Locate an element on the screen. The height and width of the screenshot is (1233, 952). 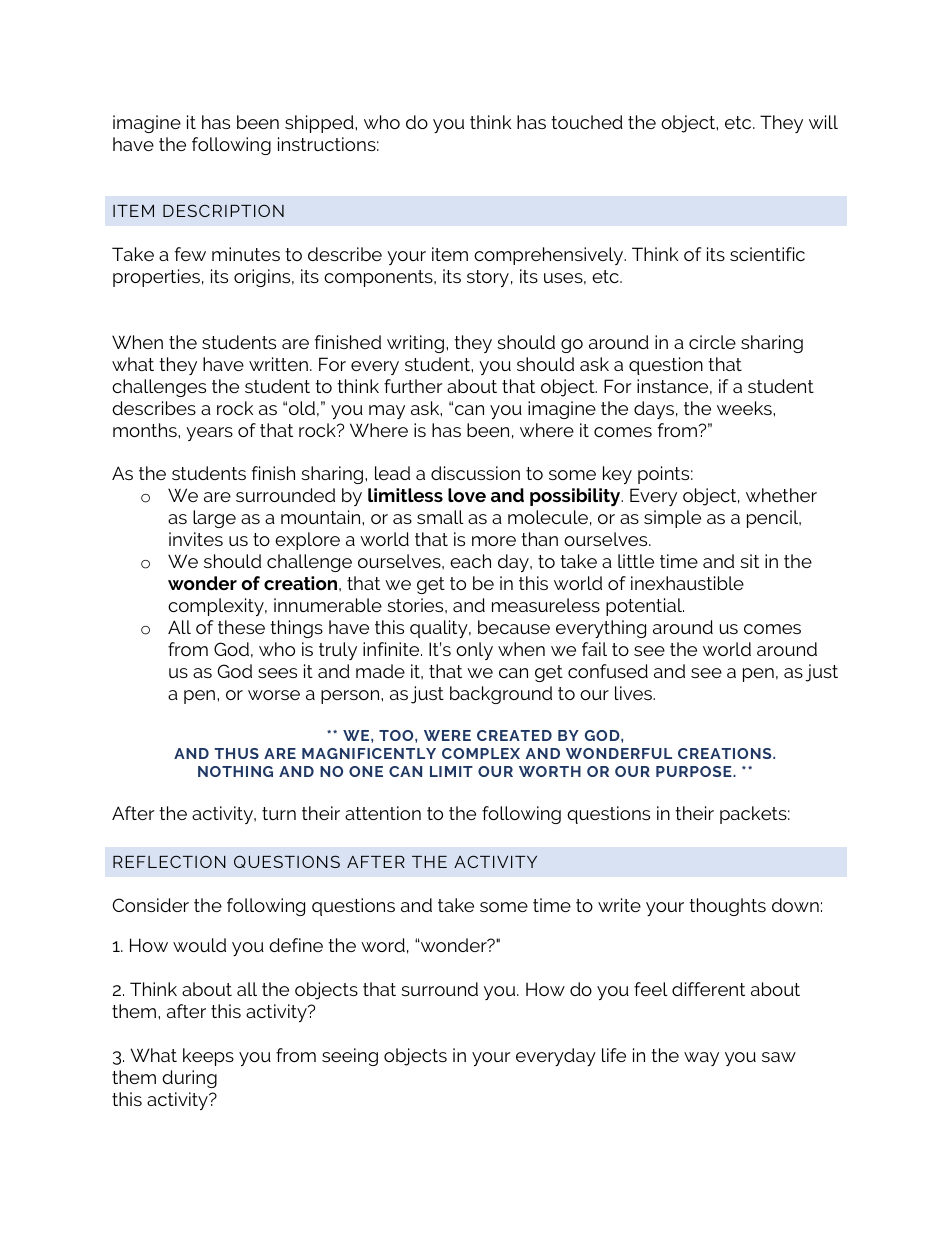
further is located at coordinates (413, 386).
